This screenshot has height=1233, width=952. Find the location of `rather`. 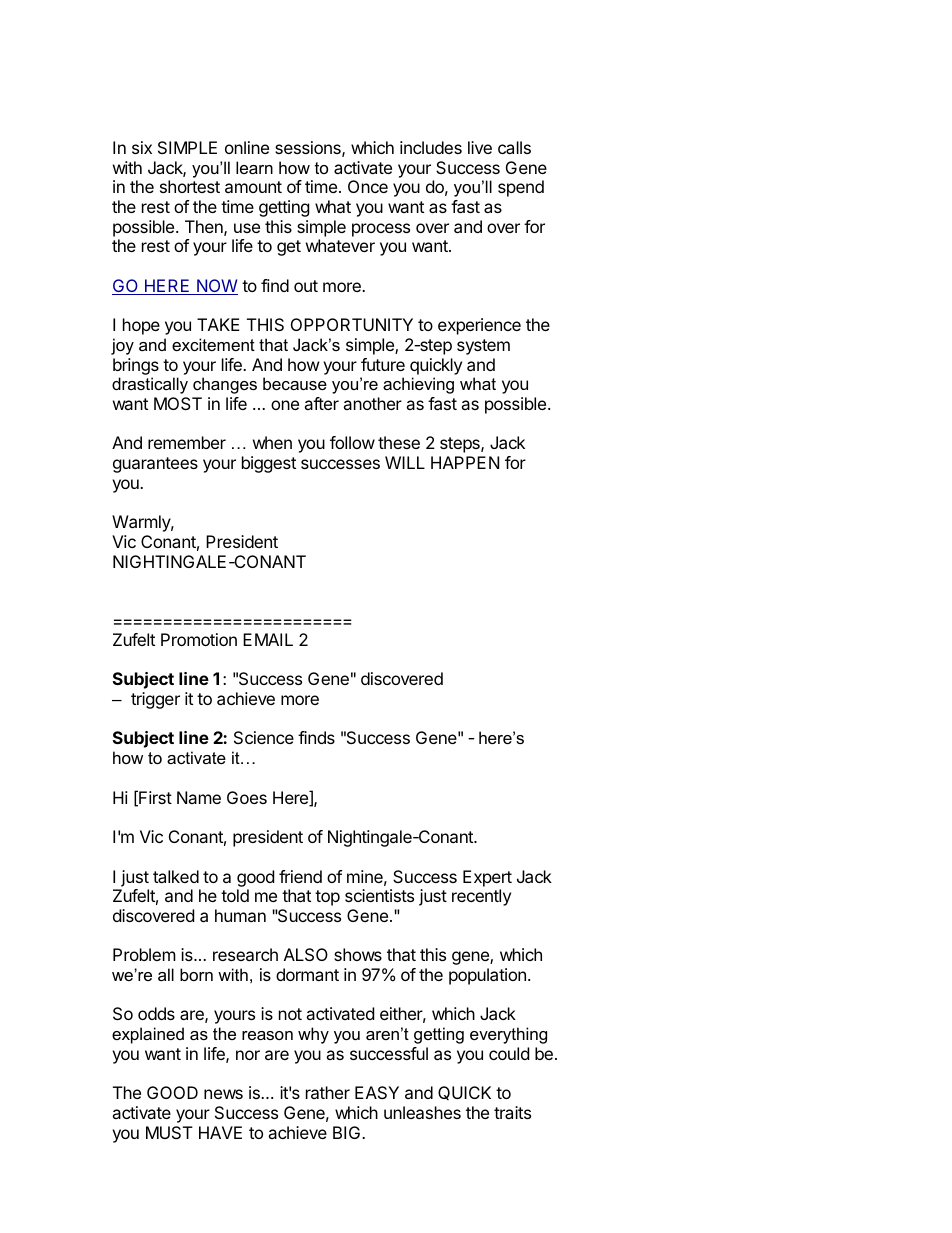

rather is located at coordinates (328, 1092).
